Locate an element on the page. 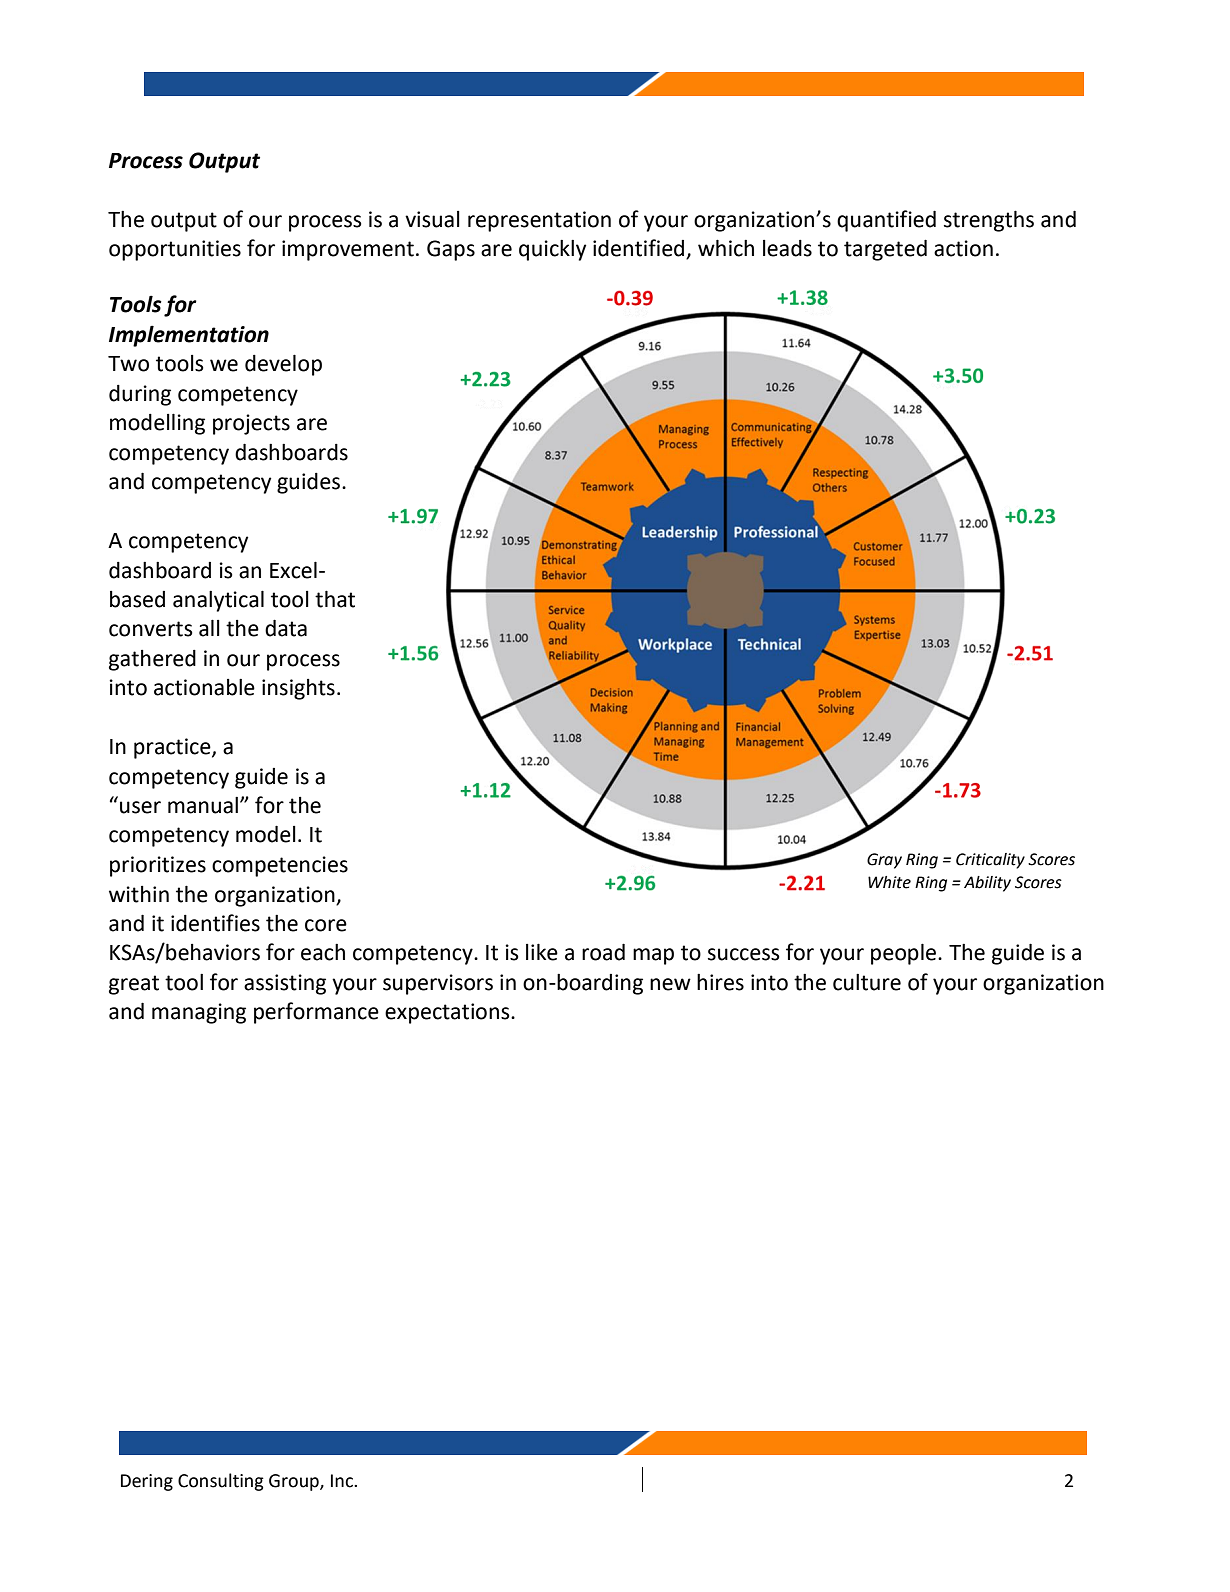 This image has width=1230, height=1592. managing is located at coordinates (199, 1013).
